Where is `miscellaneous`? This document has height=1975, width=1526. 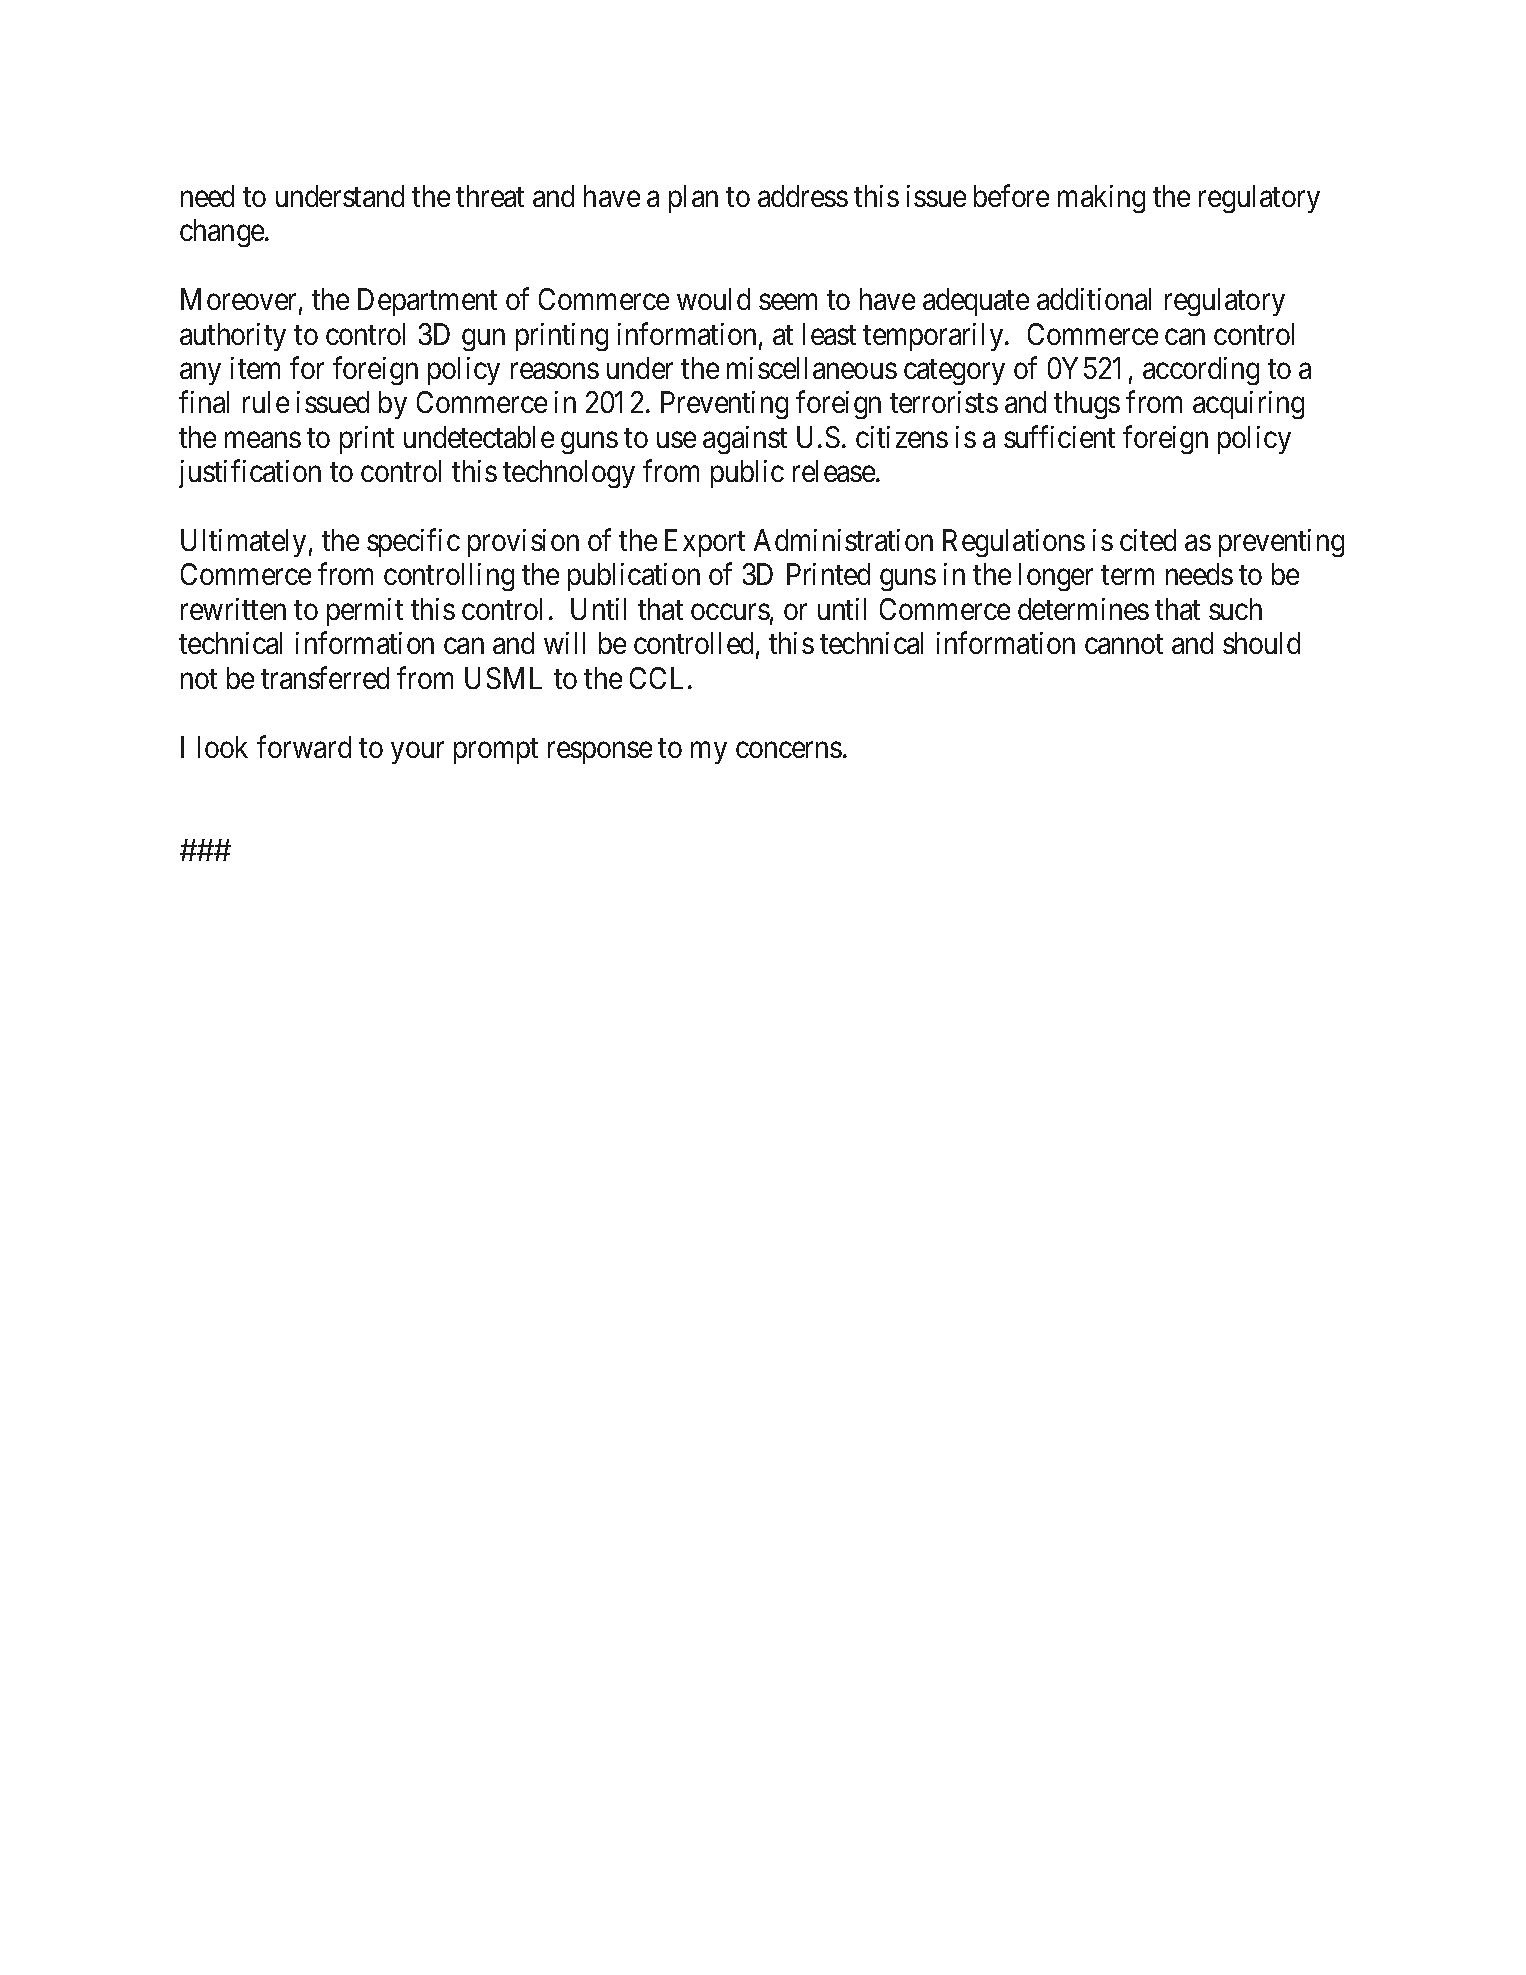
miscellaneous is located at coordinates (812, 368).
